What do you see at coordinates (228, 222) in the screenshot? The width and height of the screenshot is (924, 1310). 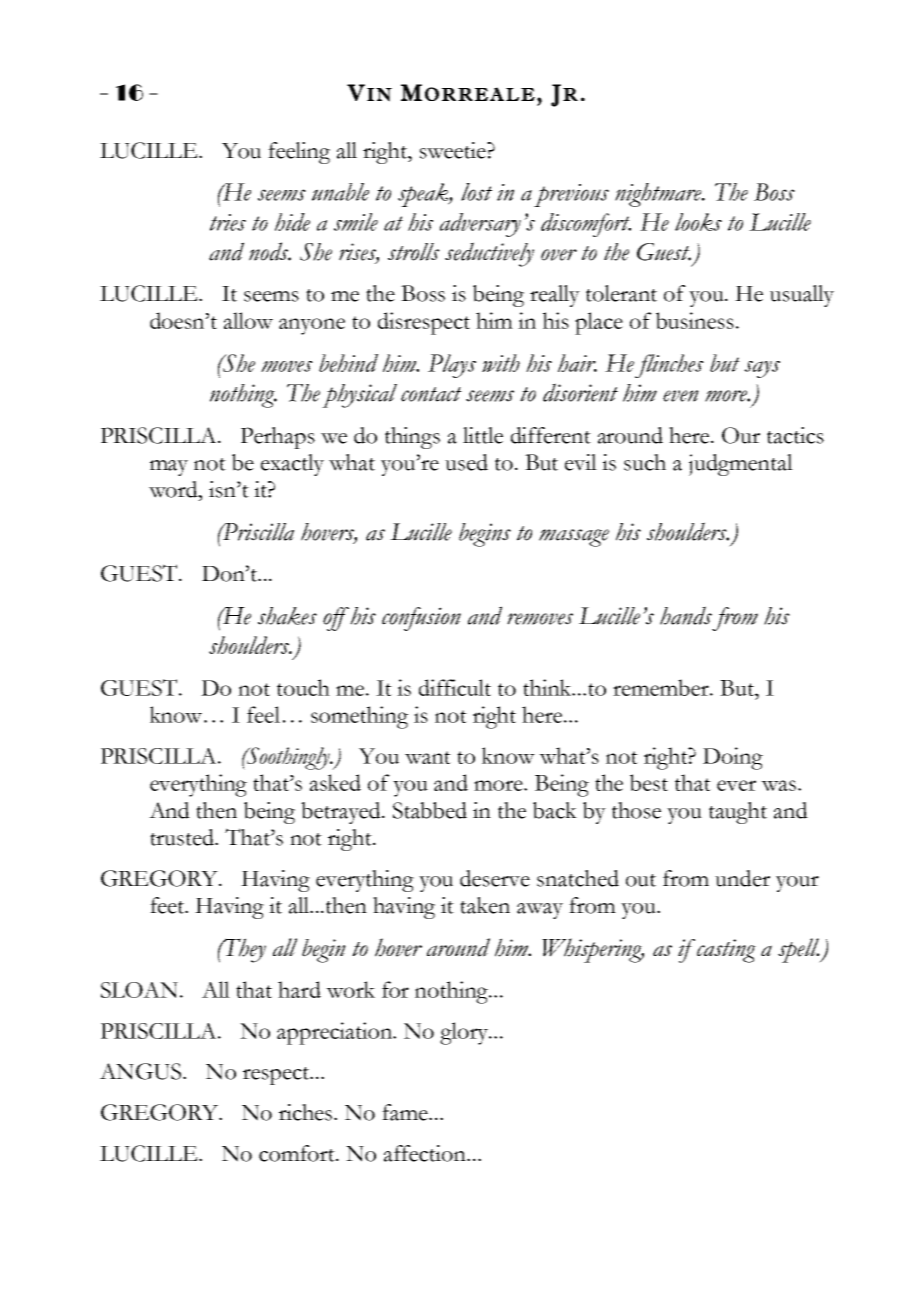 I see `tries` at bounding box center [228, 222].
